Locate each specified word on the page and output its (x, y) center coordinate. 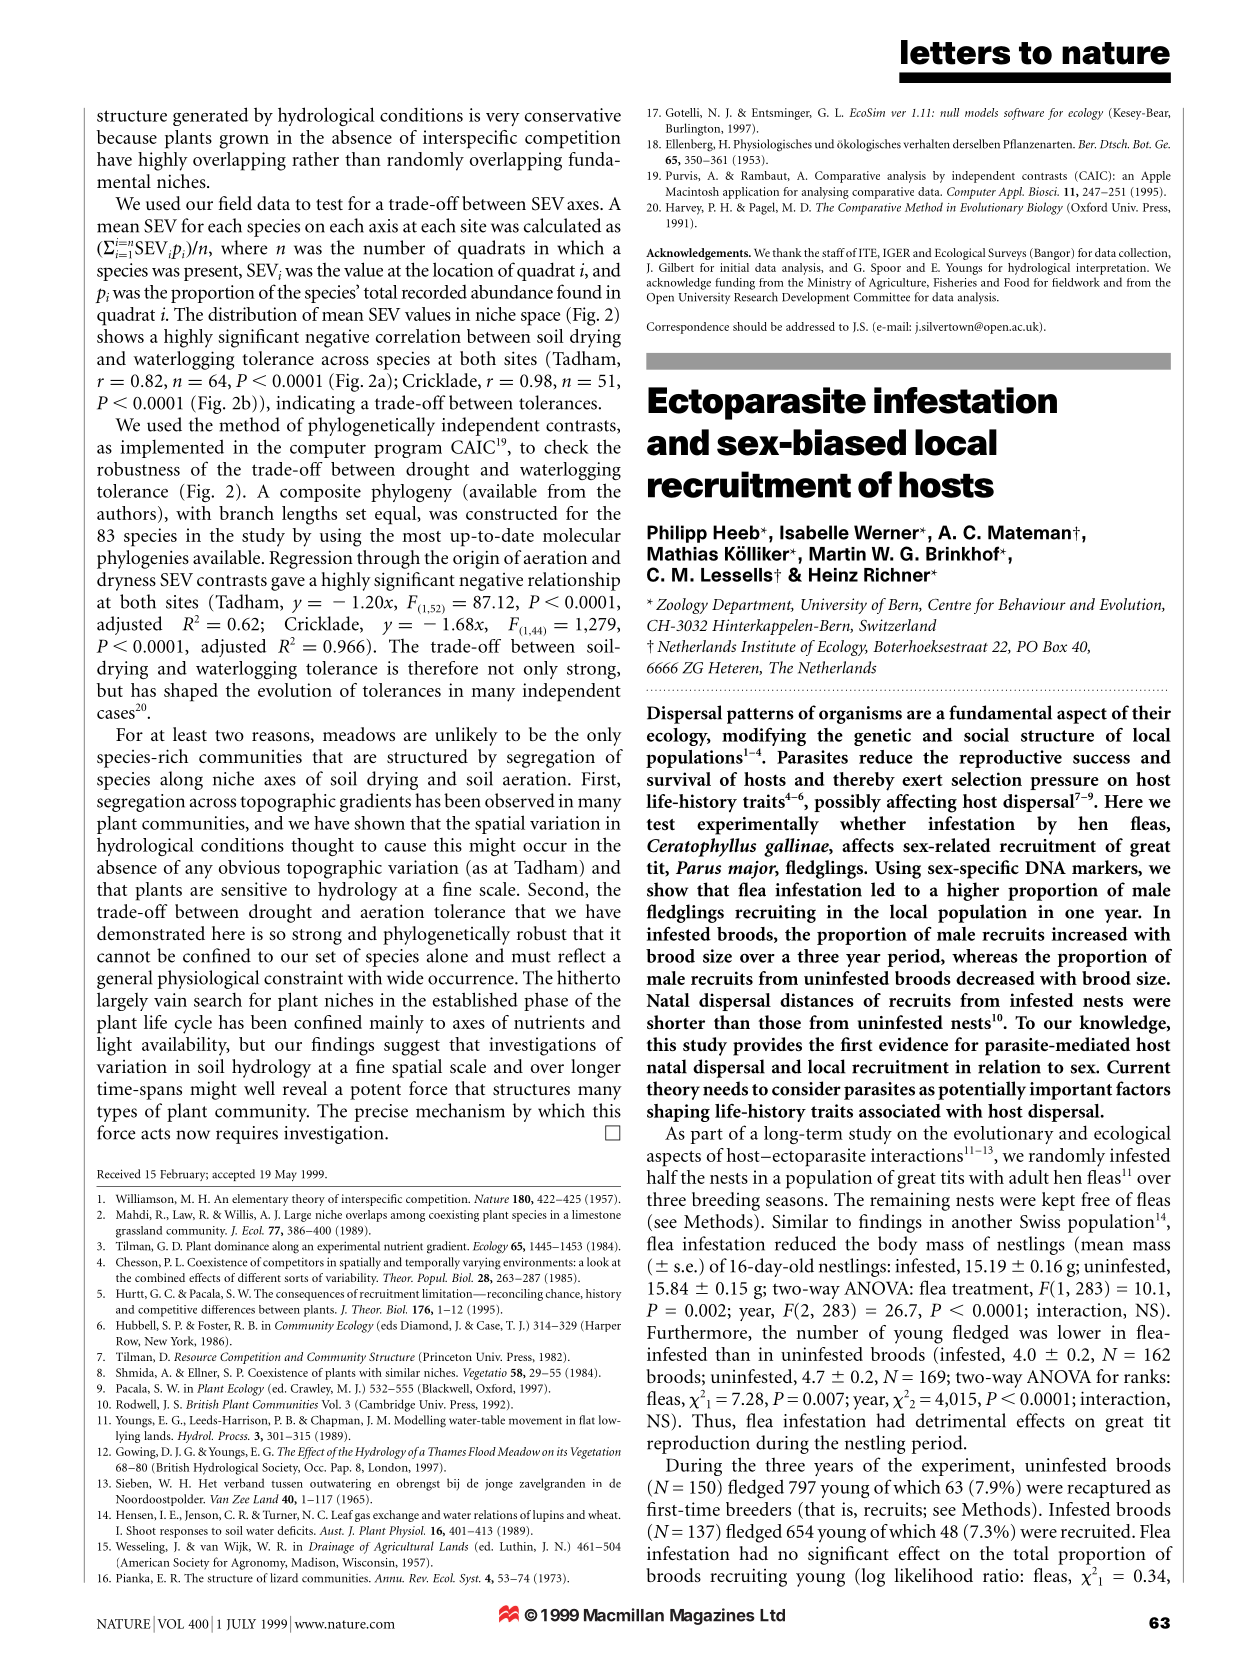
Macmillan (624, 1615)
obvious (249, 867)
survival (679, 779)
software (1024, 114)
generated (210, 116)
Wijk (237, 1548)
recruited (1097, 1531)
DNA (1045, 867)
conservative (573, 115)
